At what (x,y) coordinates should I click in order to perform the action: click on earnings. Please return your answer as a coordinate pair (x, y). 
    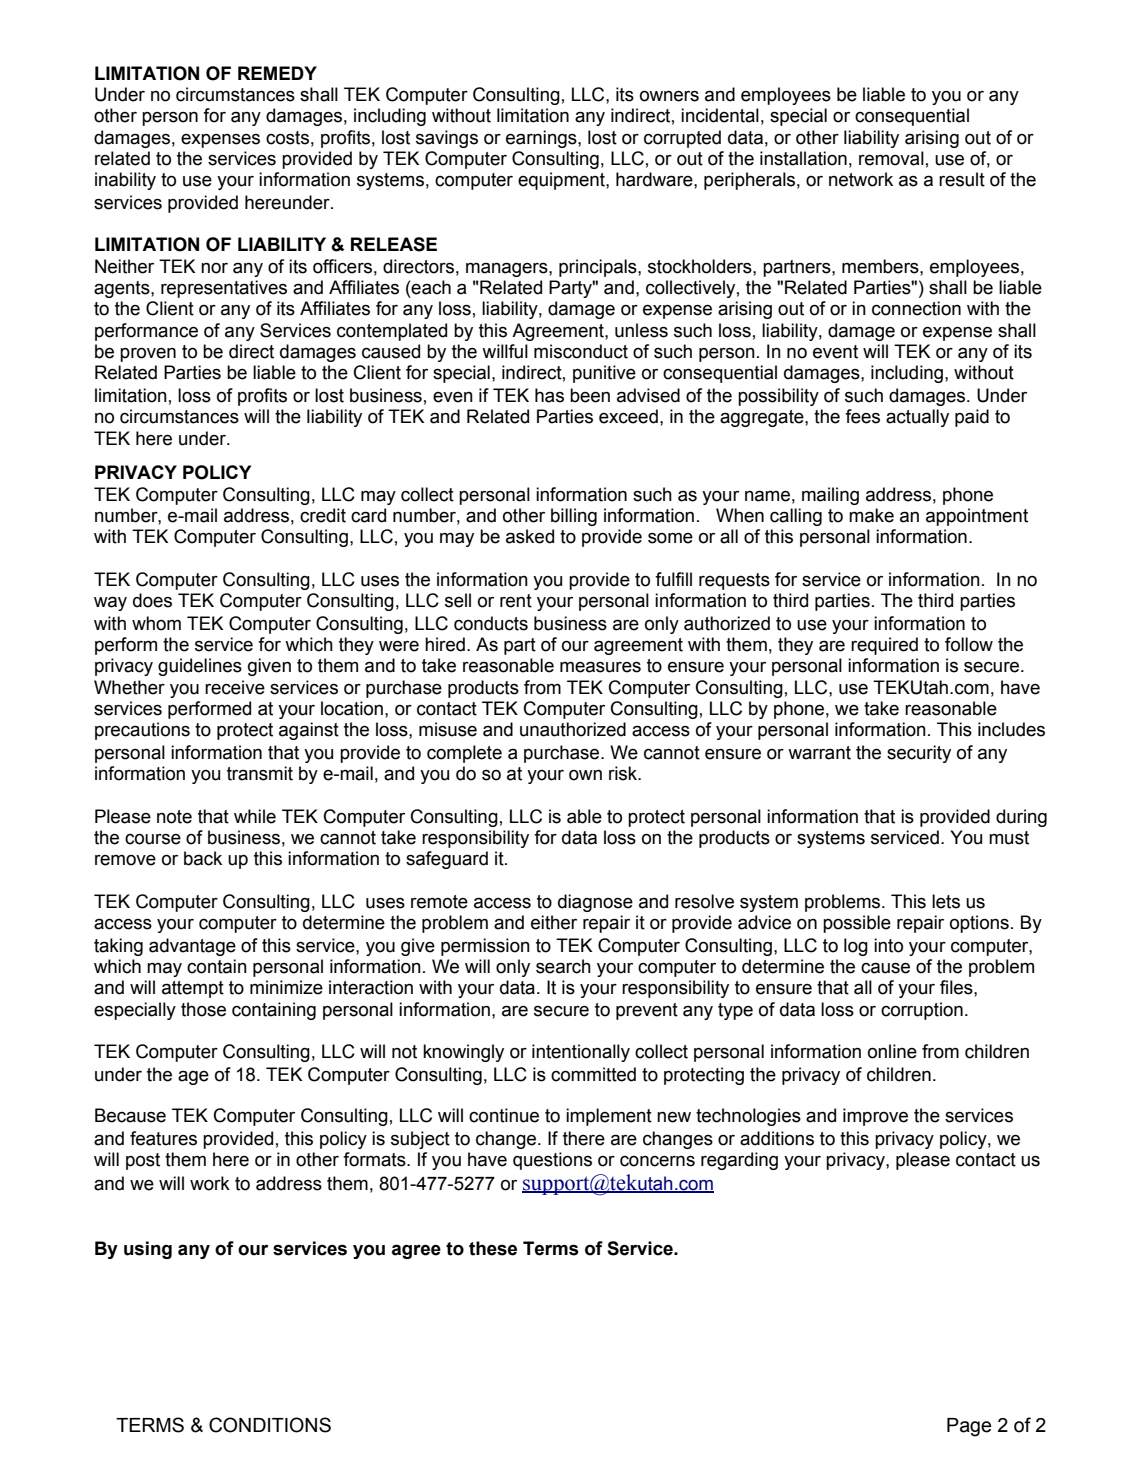
    Looking at the image, I should click on (542, 139).
